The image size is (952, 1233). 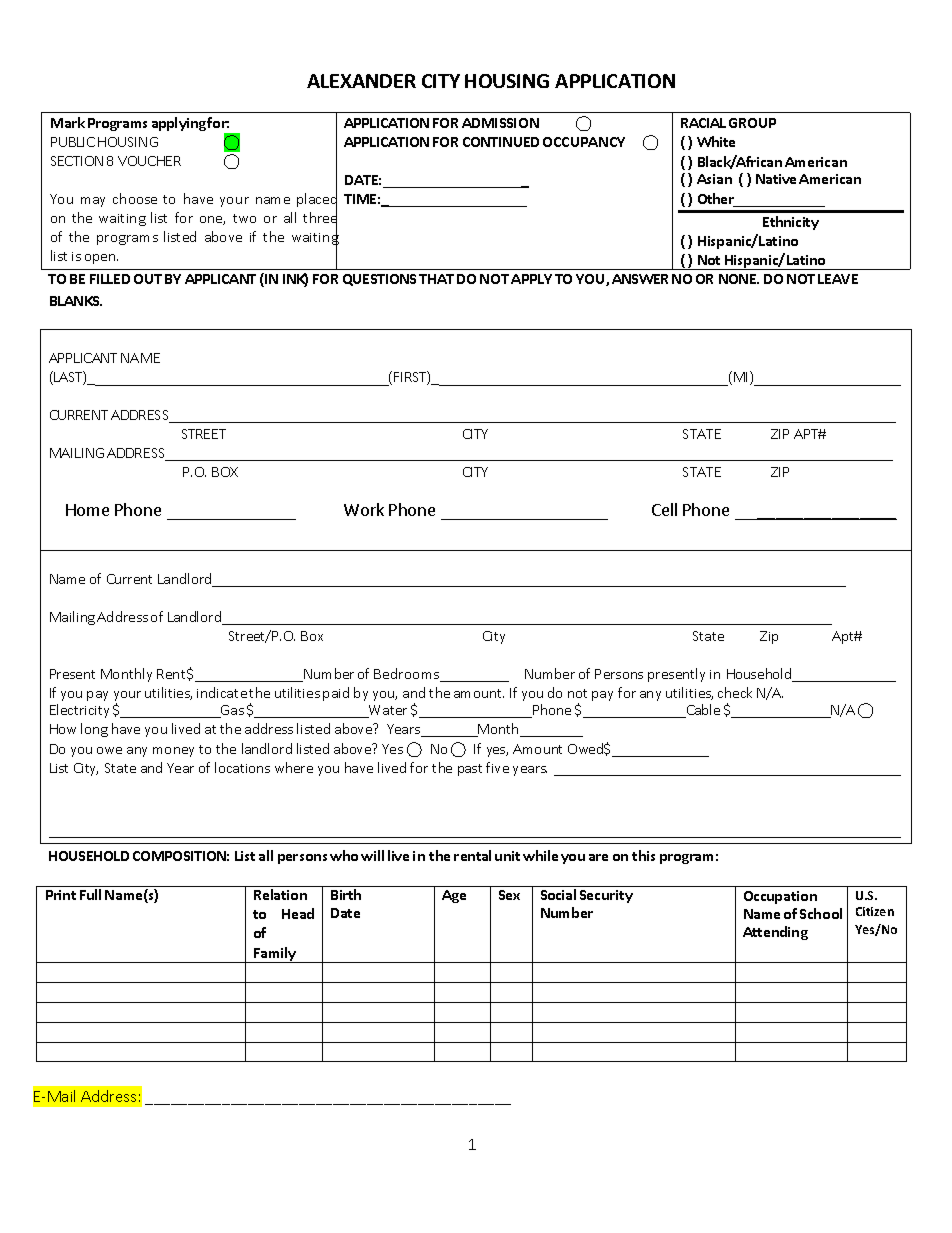 What do you see at coordinates (68, 122) in the screenshot?
I see `Mark` at bounding box center [68, 122].
